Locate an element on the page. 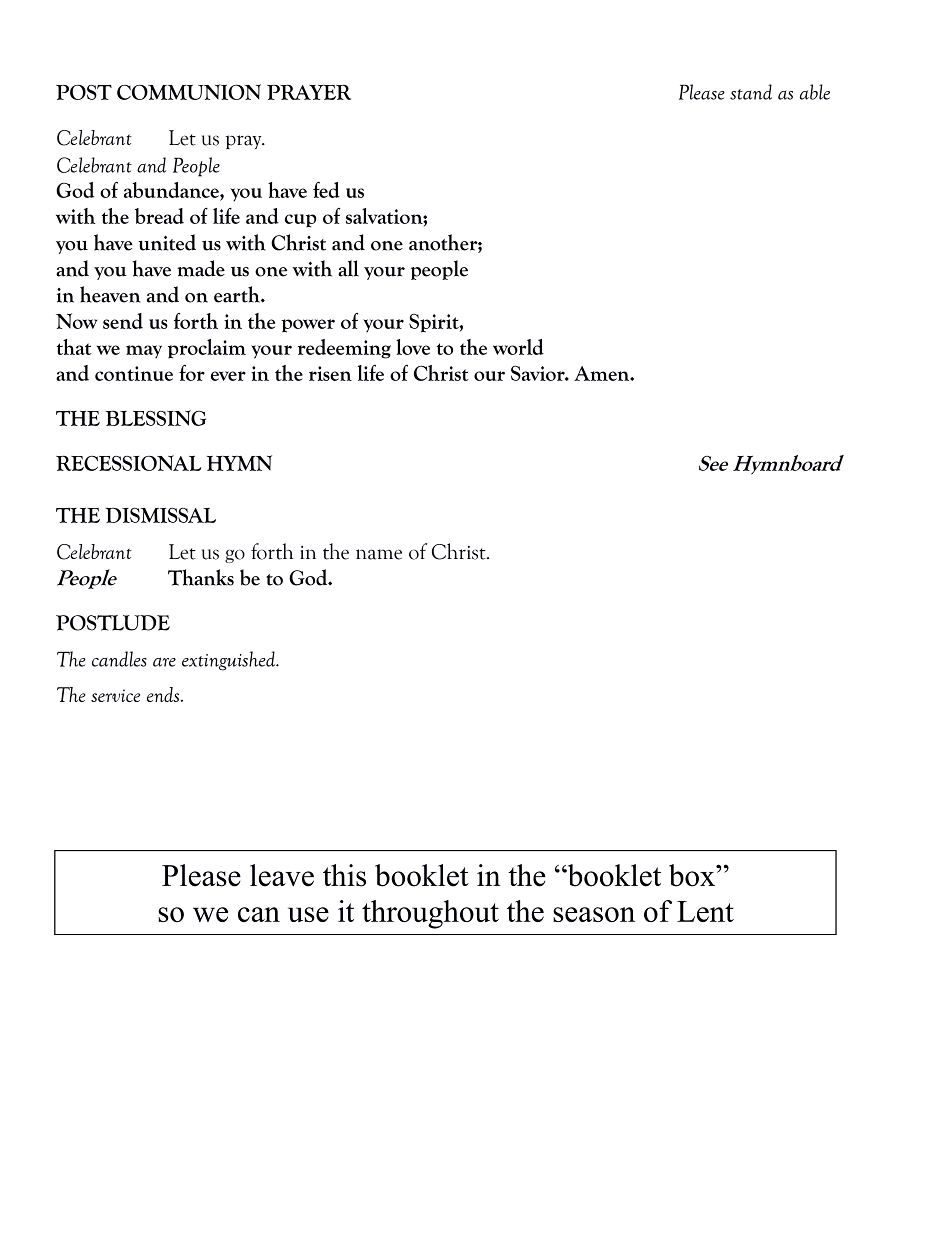  leave is located at coordinates (282, 875).
